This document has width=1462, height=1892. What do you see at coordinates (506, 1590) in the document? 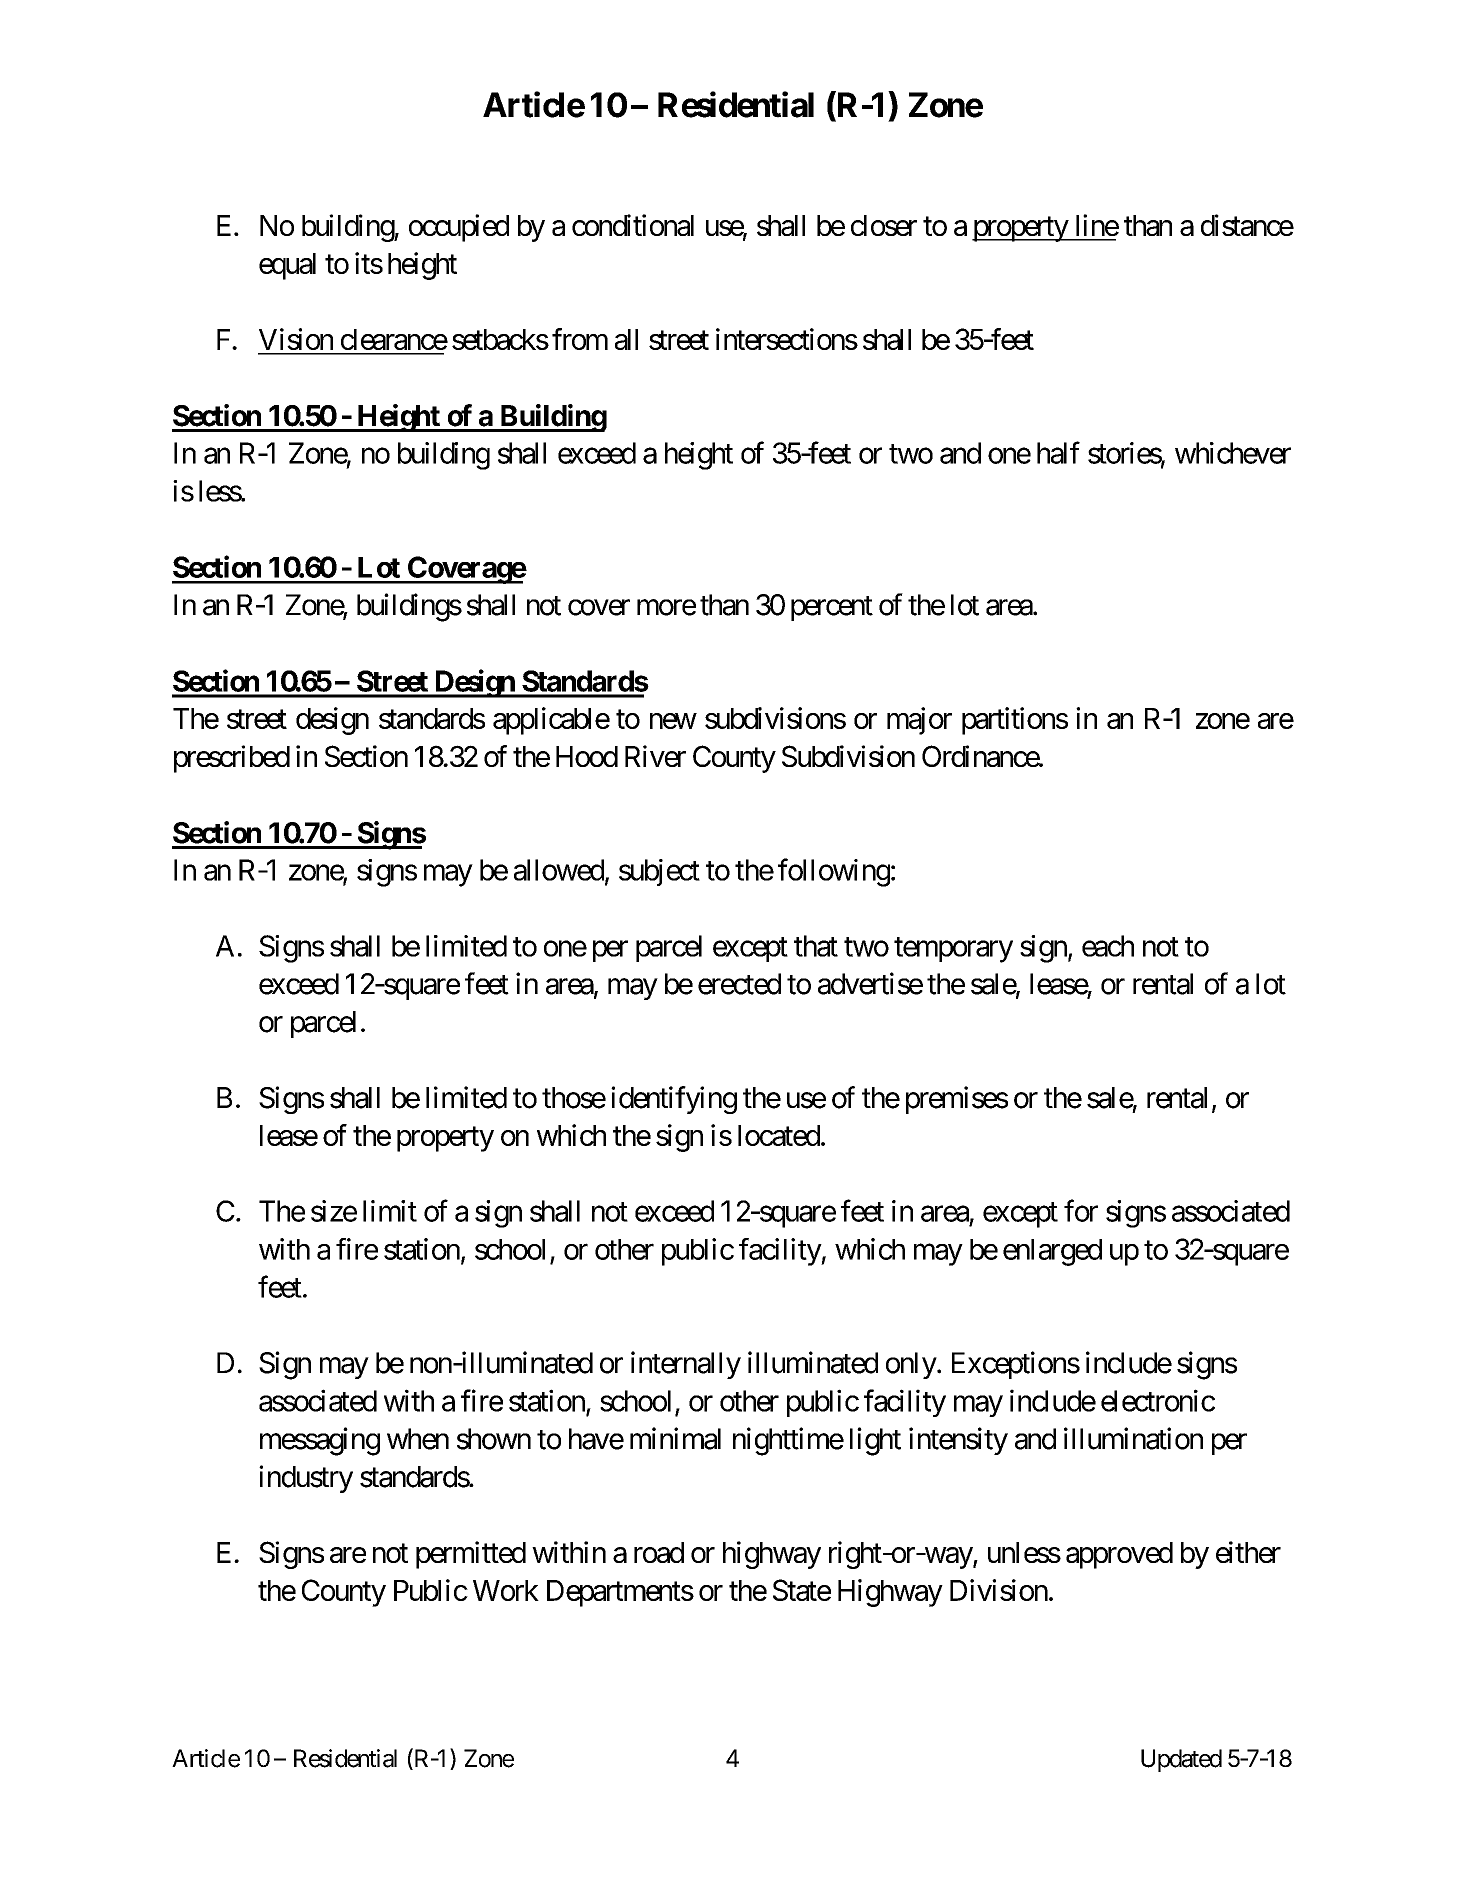
I see `Work` at bounding box center [506, 1590].
